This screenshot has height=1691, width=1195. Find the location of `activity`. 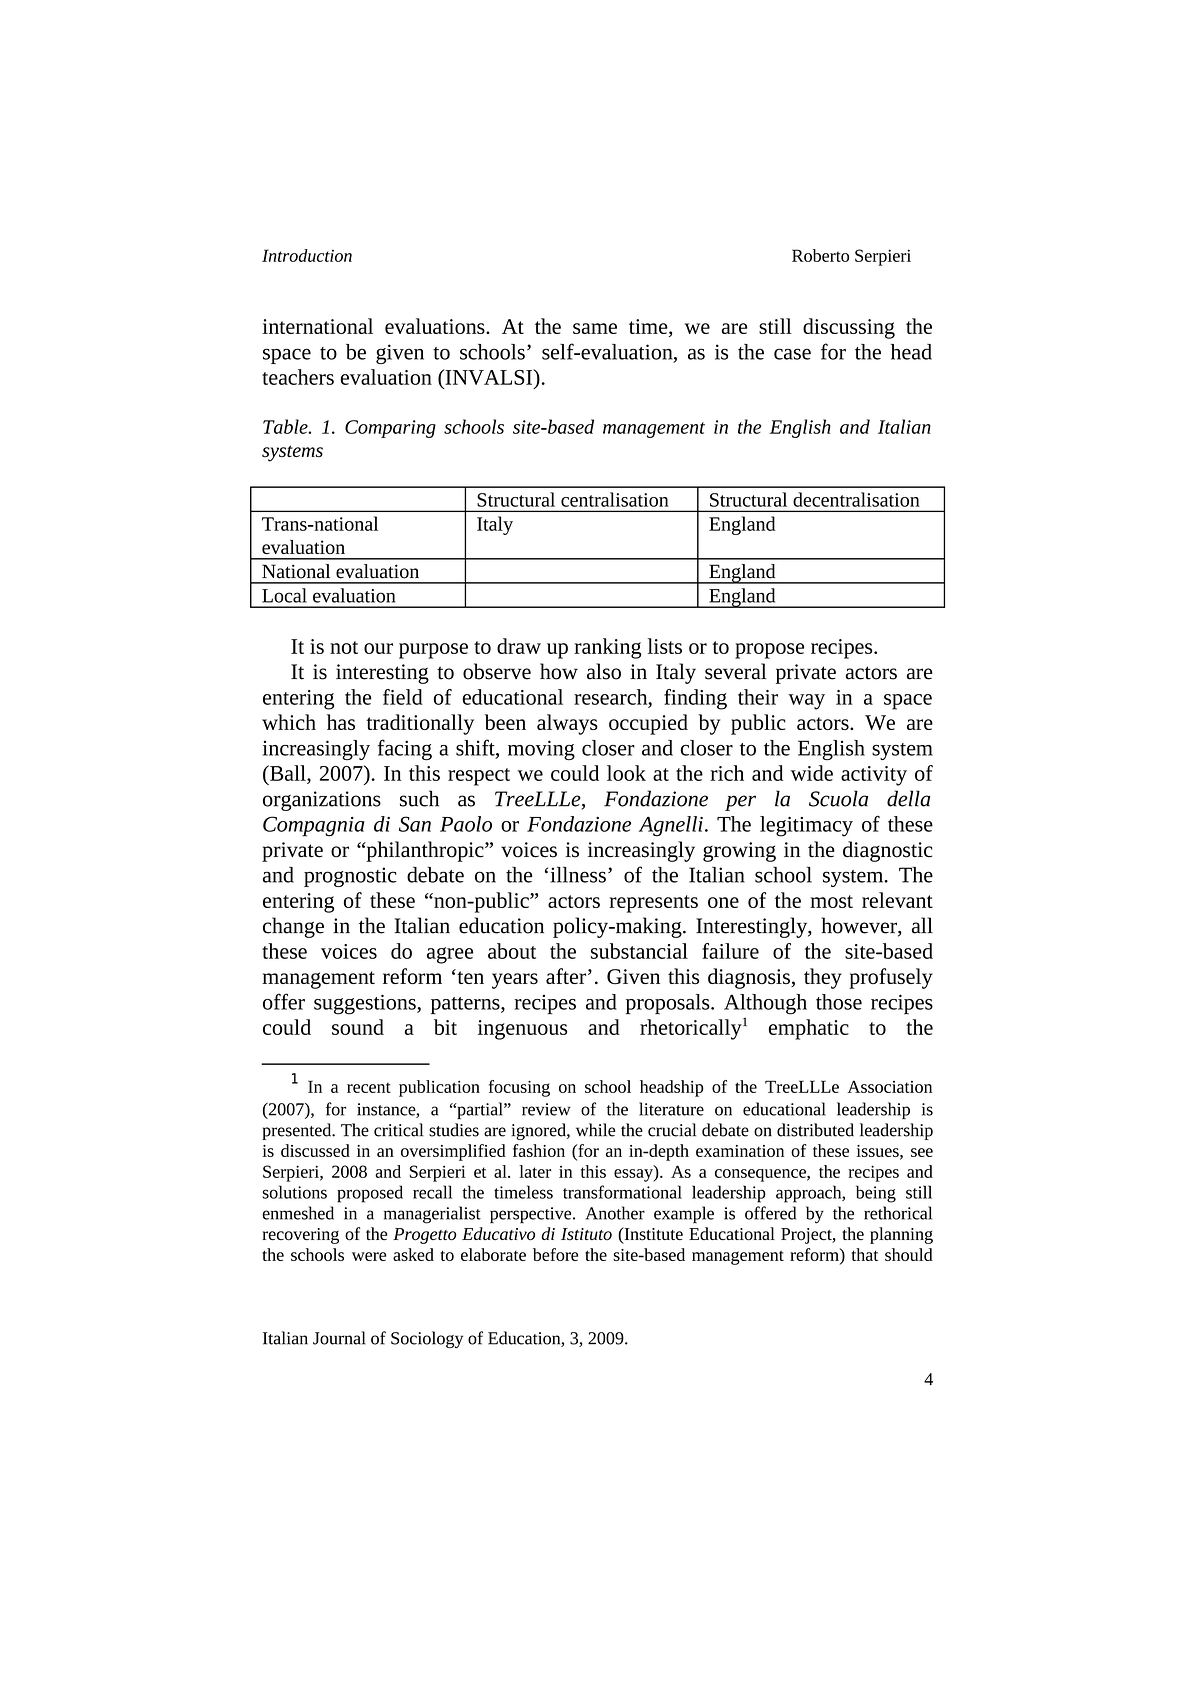

activity is located at coordinates (874, 776).
